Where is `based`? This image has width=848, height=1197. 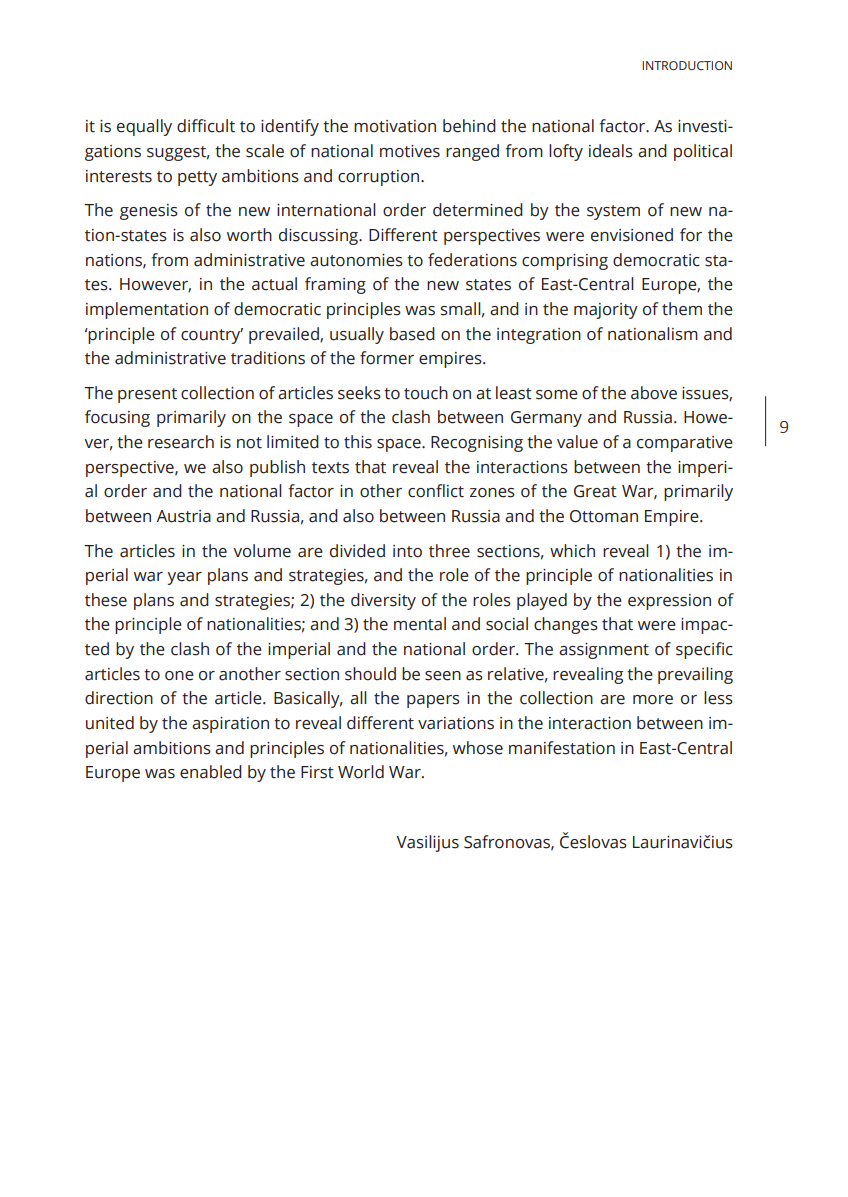
based is located at coordinates (412, 334).
